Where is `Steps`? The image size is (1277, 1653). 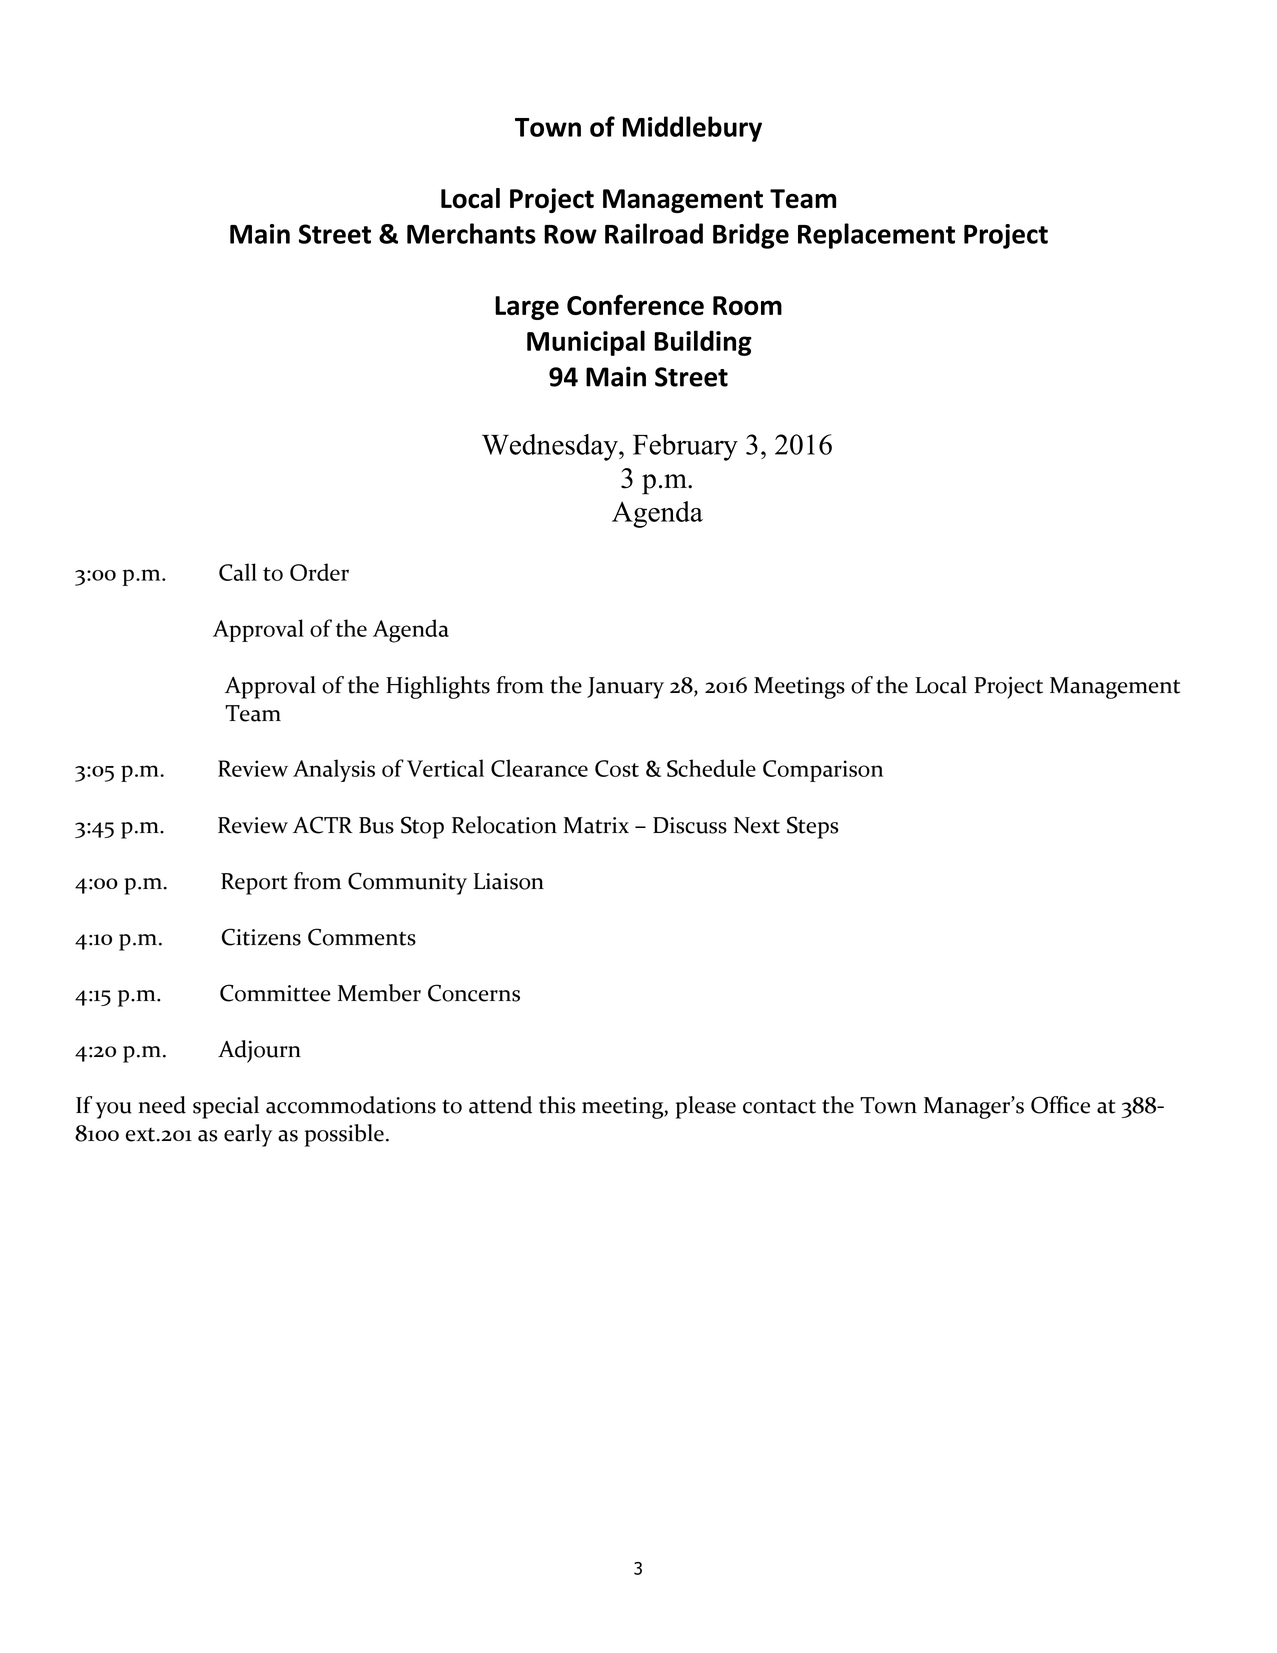
Steps is located at coordinates (812, 827).
